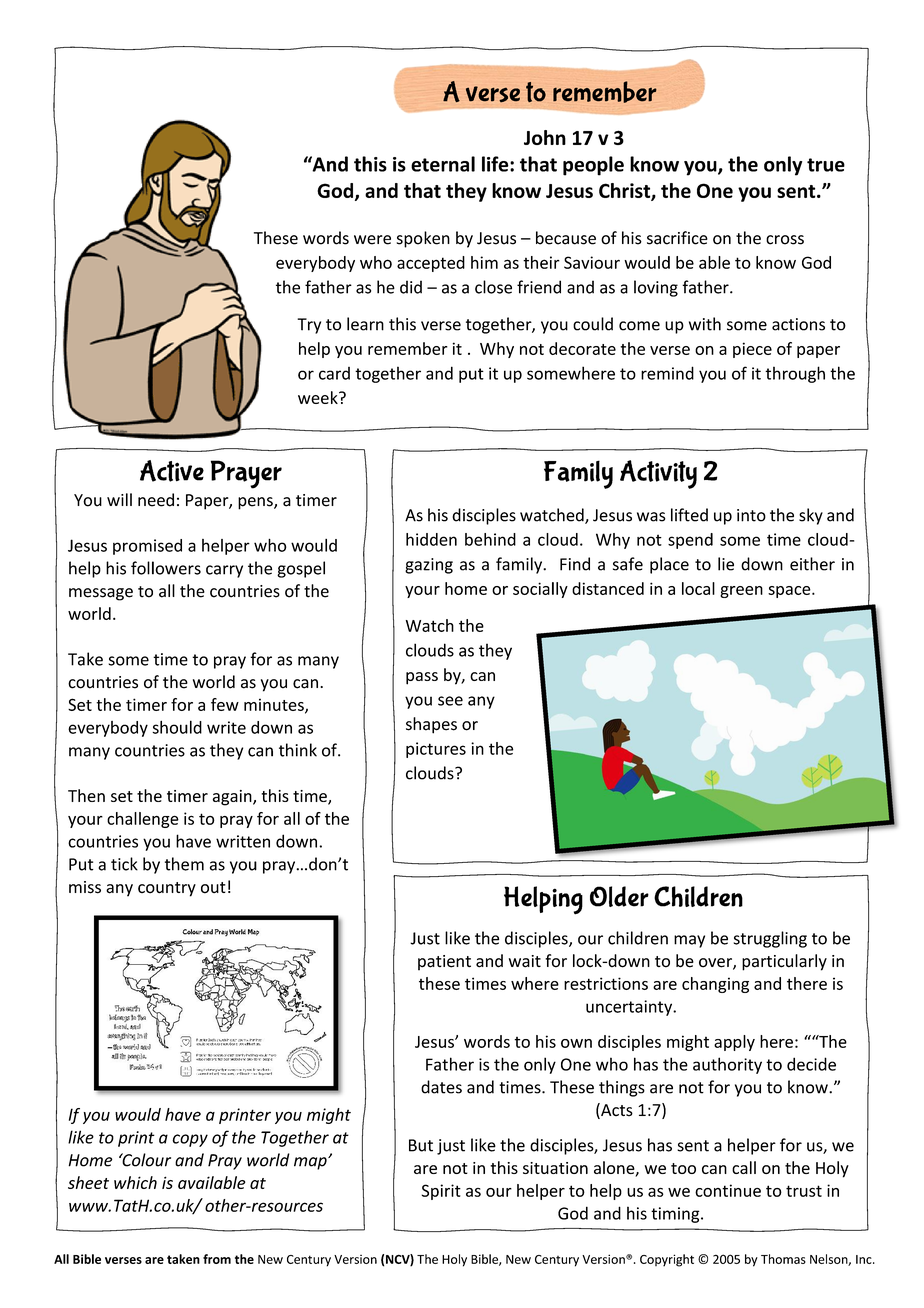  I want to click on eternal, so click(443, 164).
